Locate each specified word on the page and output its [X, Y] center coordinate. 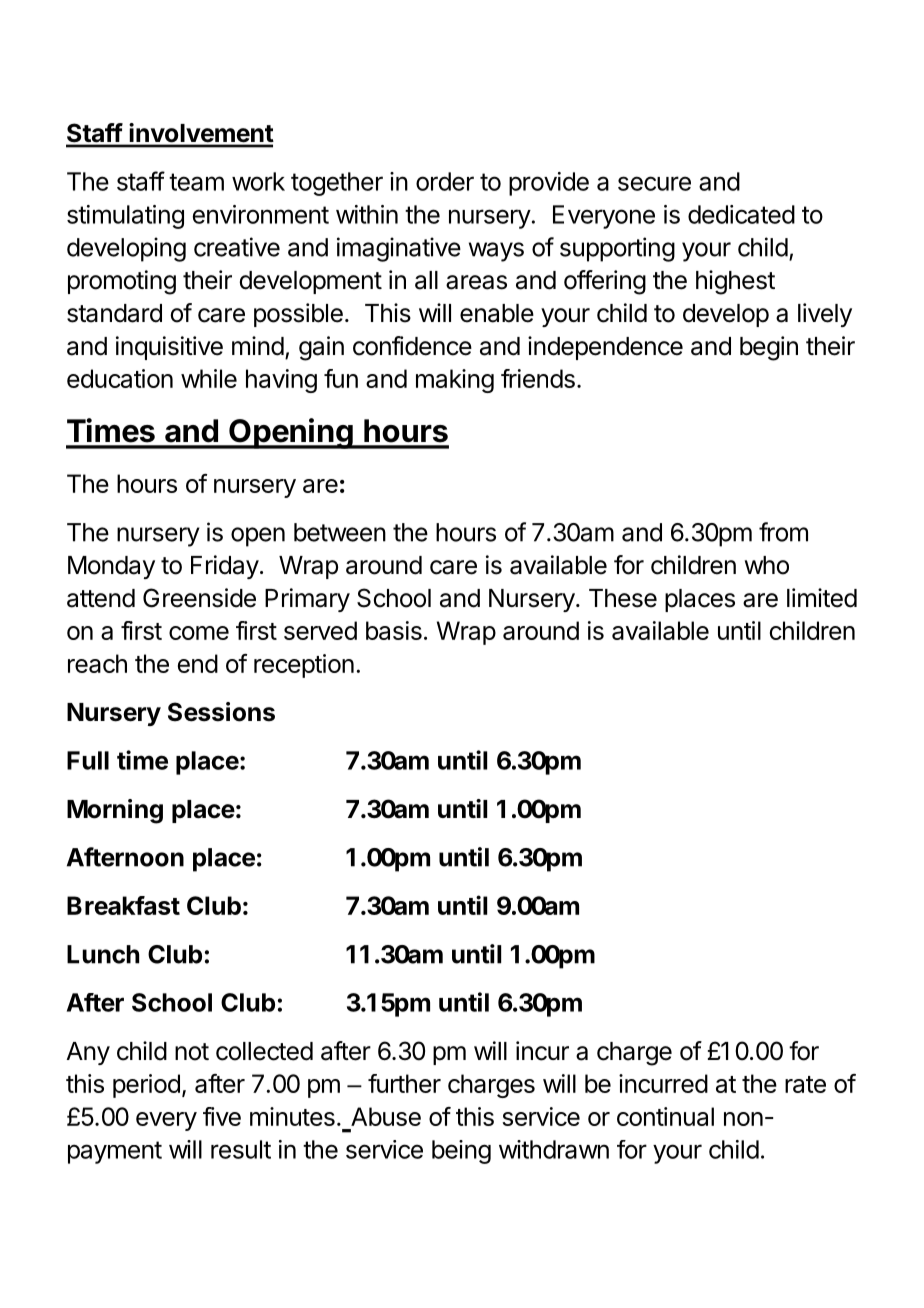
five [222, 1116]
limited [822, 598]
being [461, 1152]
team [196, 182]
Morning [115, 811]
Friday [225, 567]
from [783, 532]
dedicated [741, 214]
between [340, 532]
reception [304, 666]
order [445, 181]
